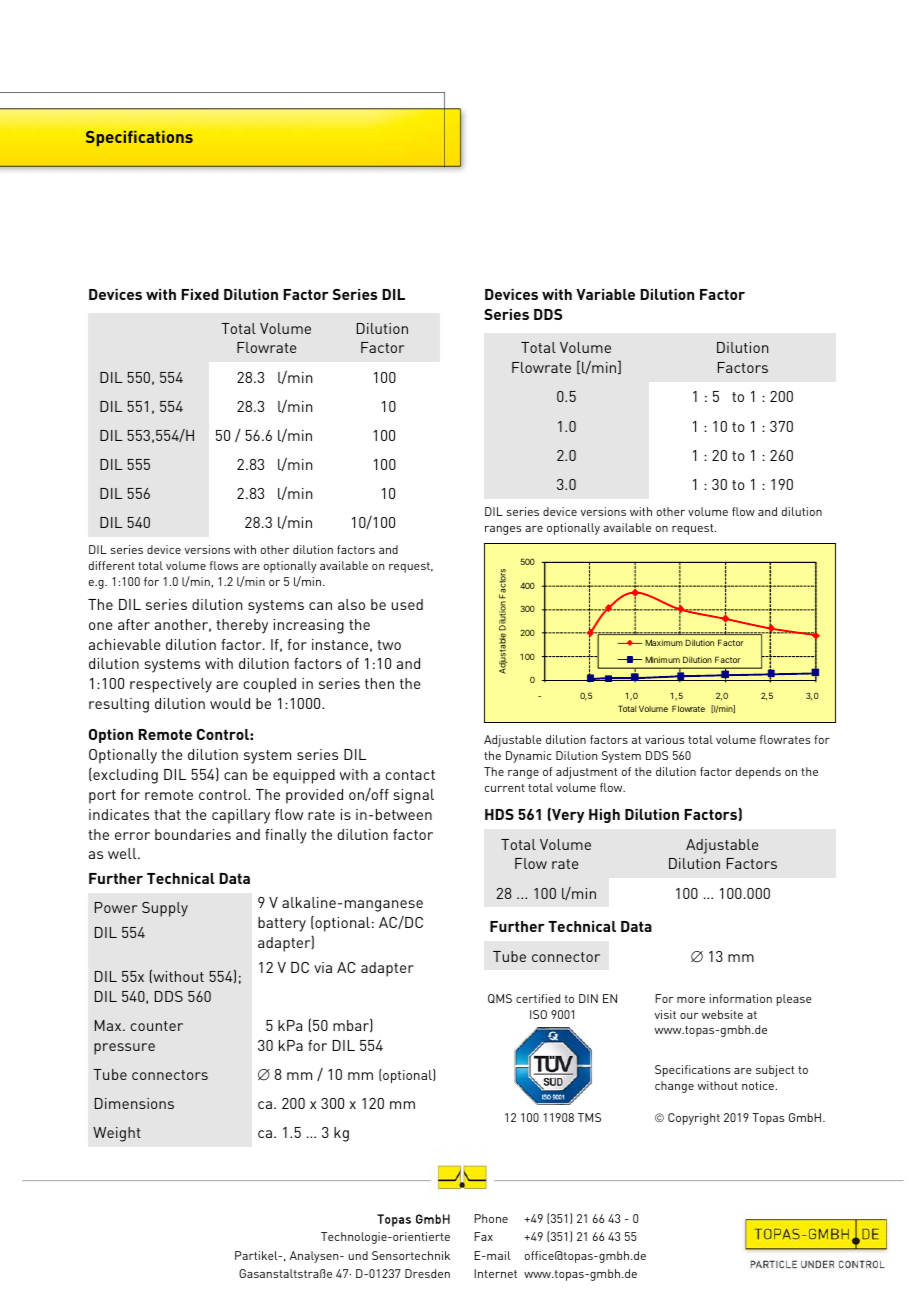 The width and height of the screenshot is (924, 1308). I want to click on Minimum, so click(662, 659).
